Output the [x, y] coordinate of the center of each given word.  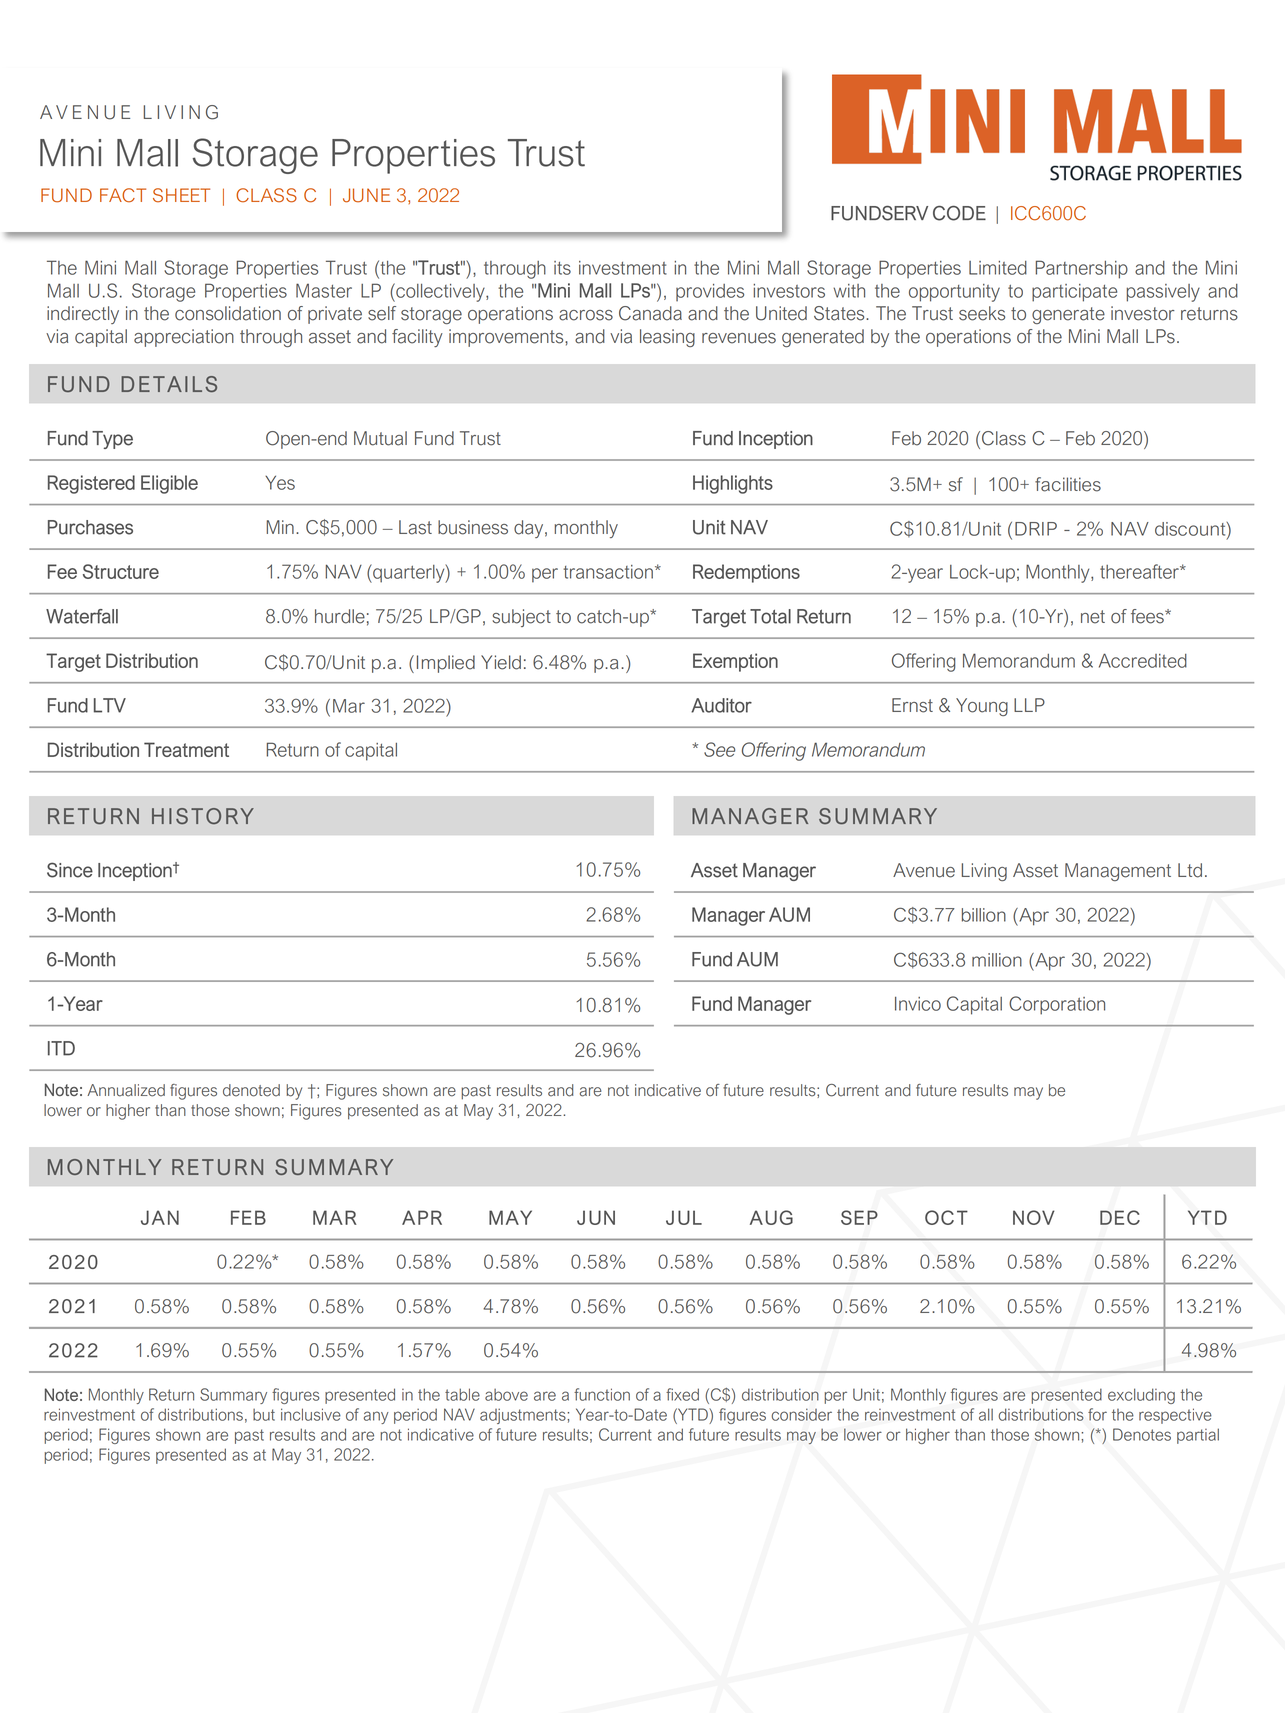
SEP [859, 1217]
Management [1118, 872]
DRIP [1036, 529]
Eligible [169, 484]
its [562, 268]
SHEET [181, 195]
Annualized [126, 1090]
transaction [608, 572]
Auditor [721, 705]
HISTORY [203, 816]
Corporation [1057, 1005]
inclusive [311, 1414]
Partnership [1082, 269]
